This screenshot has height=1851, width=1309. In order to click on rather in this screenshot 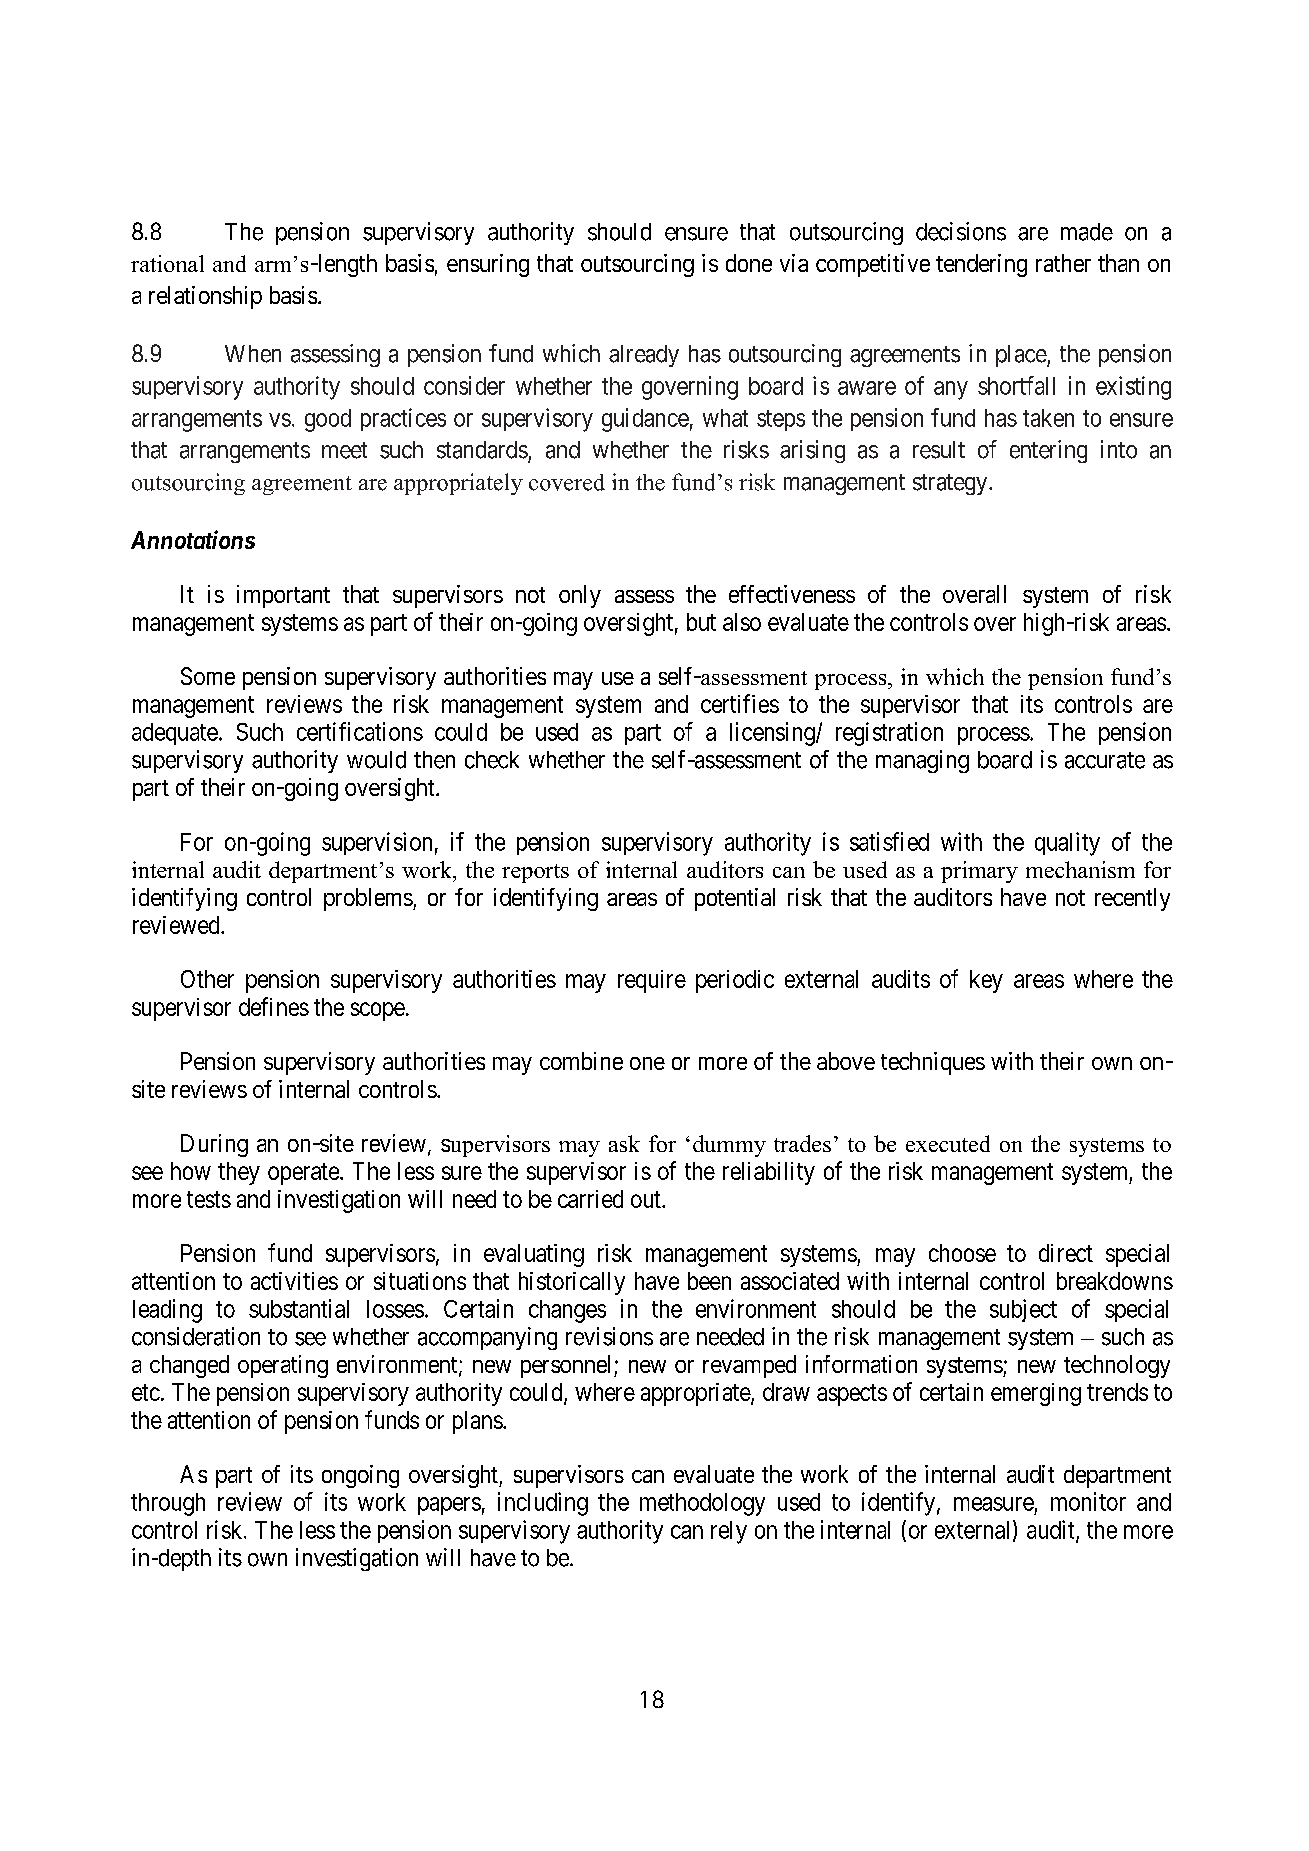, I will do `click(1063, 263)`.
